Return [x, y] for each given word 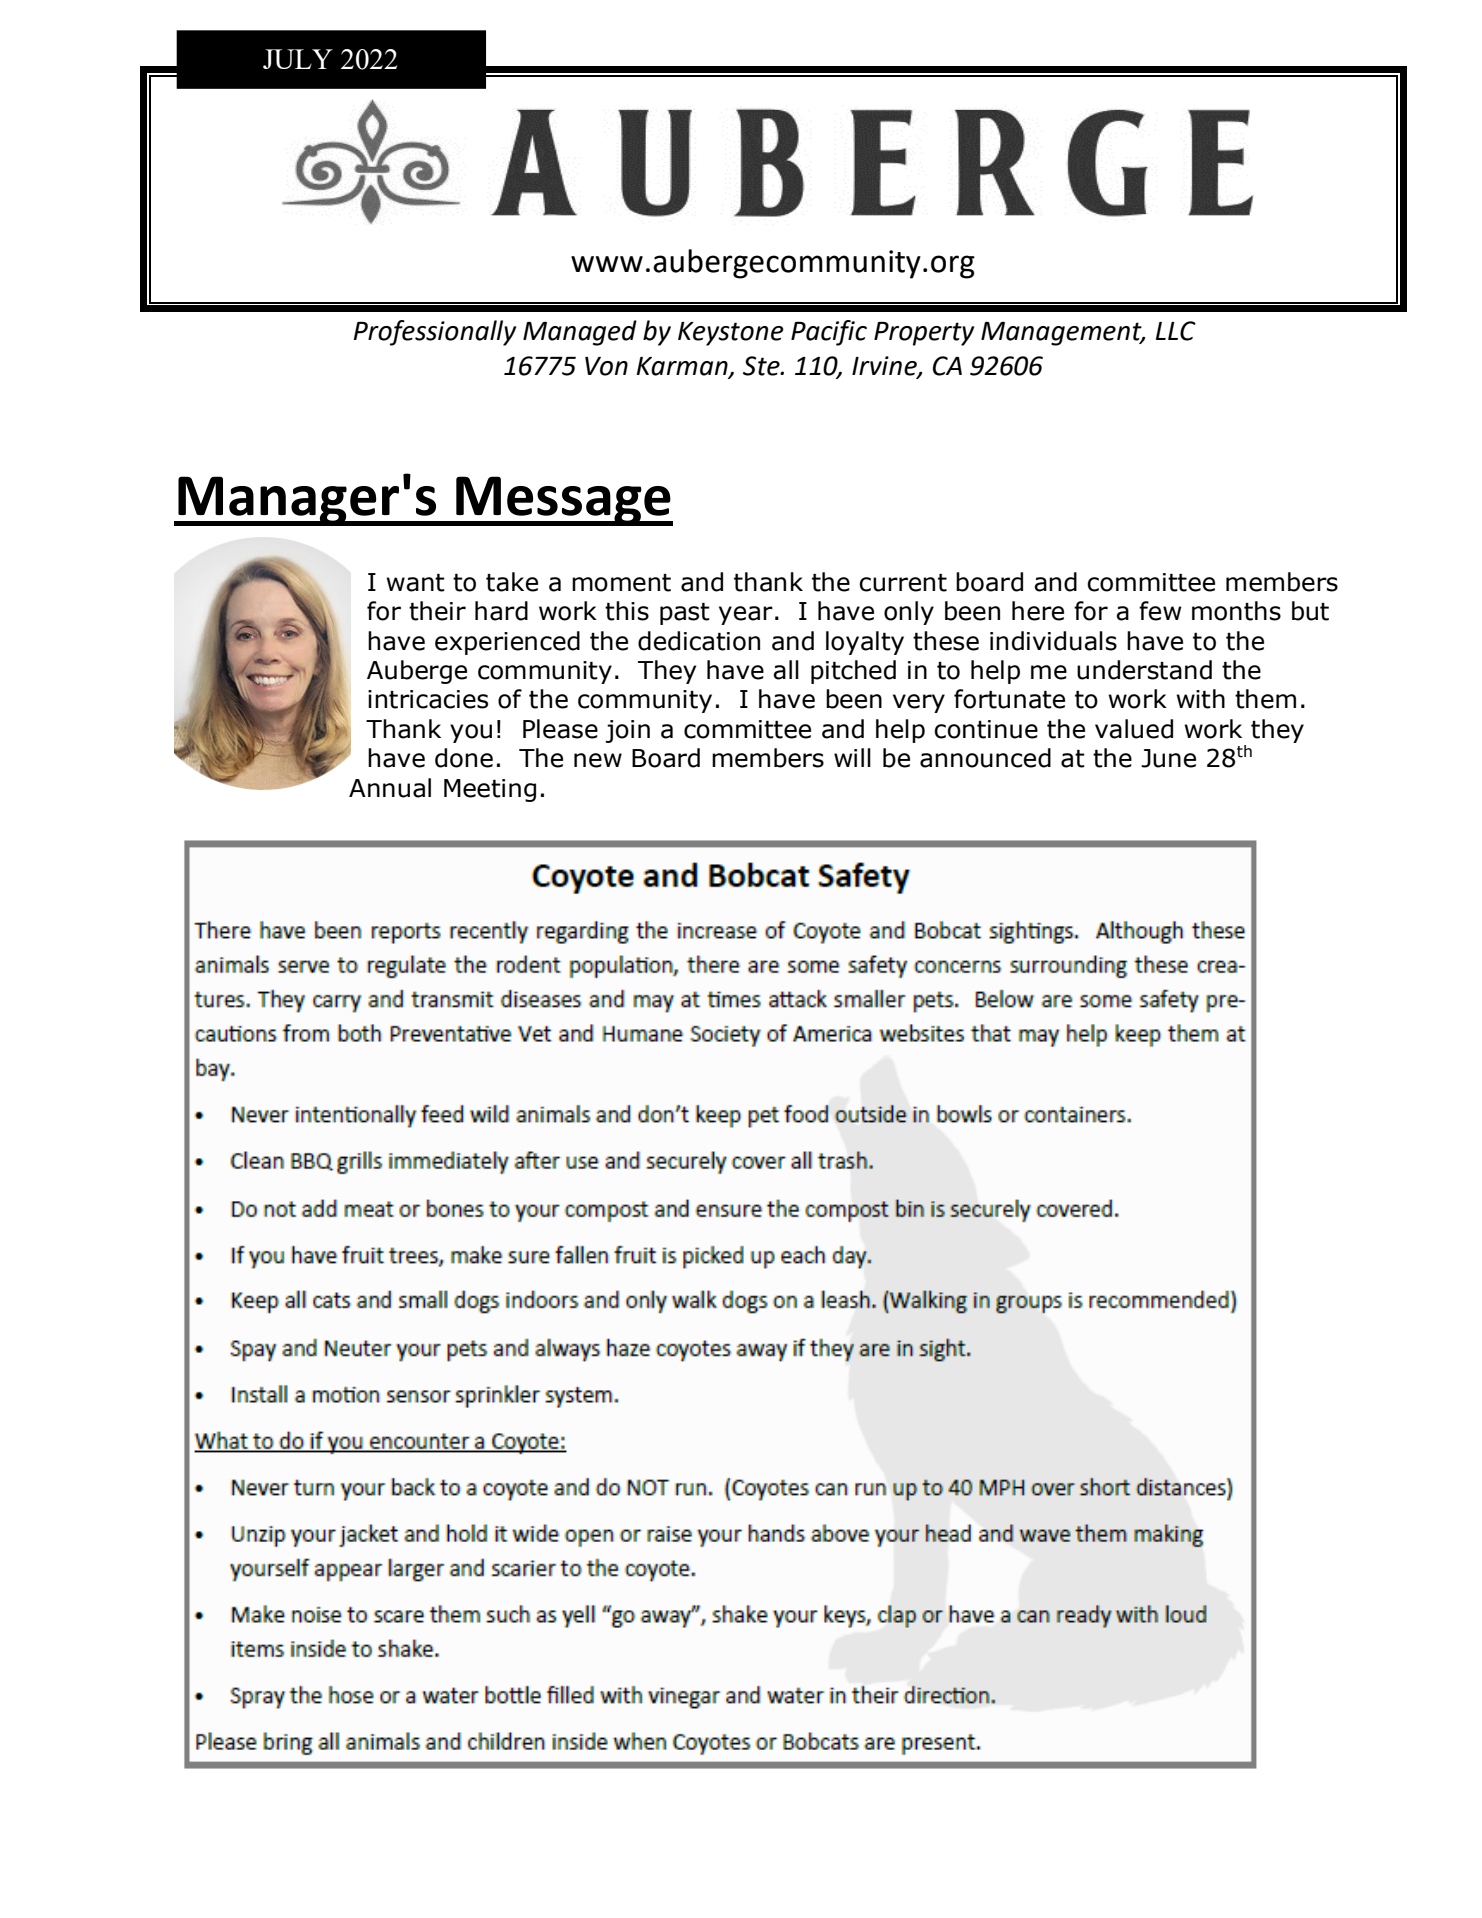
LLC [1176, 331]
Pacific [829, 333]
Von [606, 366]
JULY [298, 59]
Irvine [885, 367]
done [464, 758]
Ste [762, 366]
